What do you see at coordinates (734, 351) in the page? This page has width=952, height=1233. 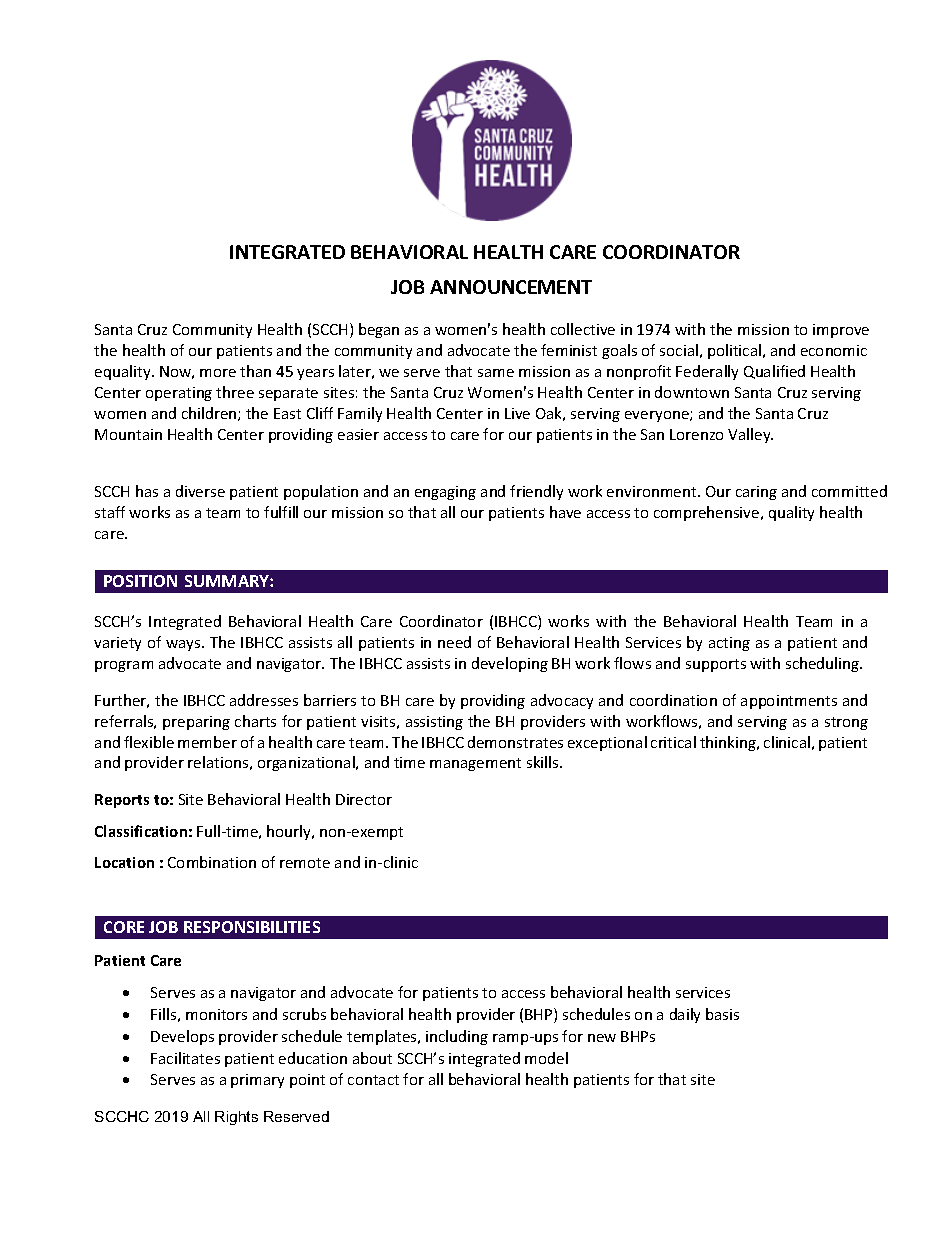 I see `political` at bounding box center [734, 351].
